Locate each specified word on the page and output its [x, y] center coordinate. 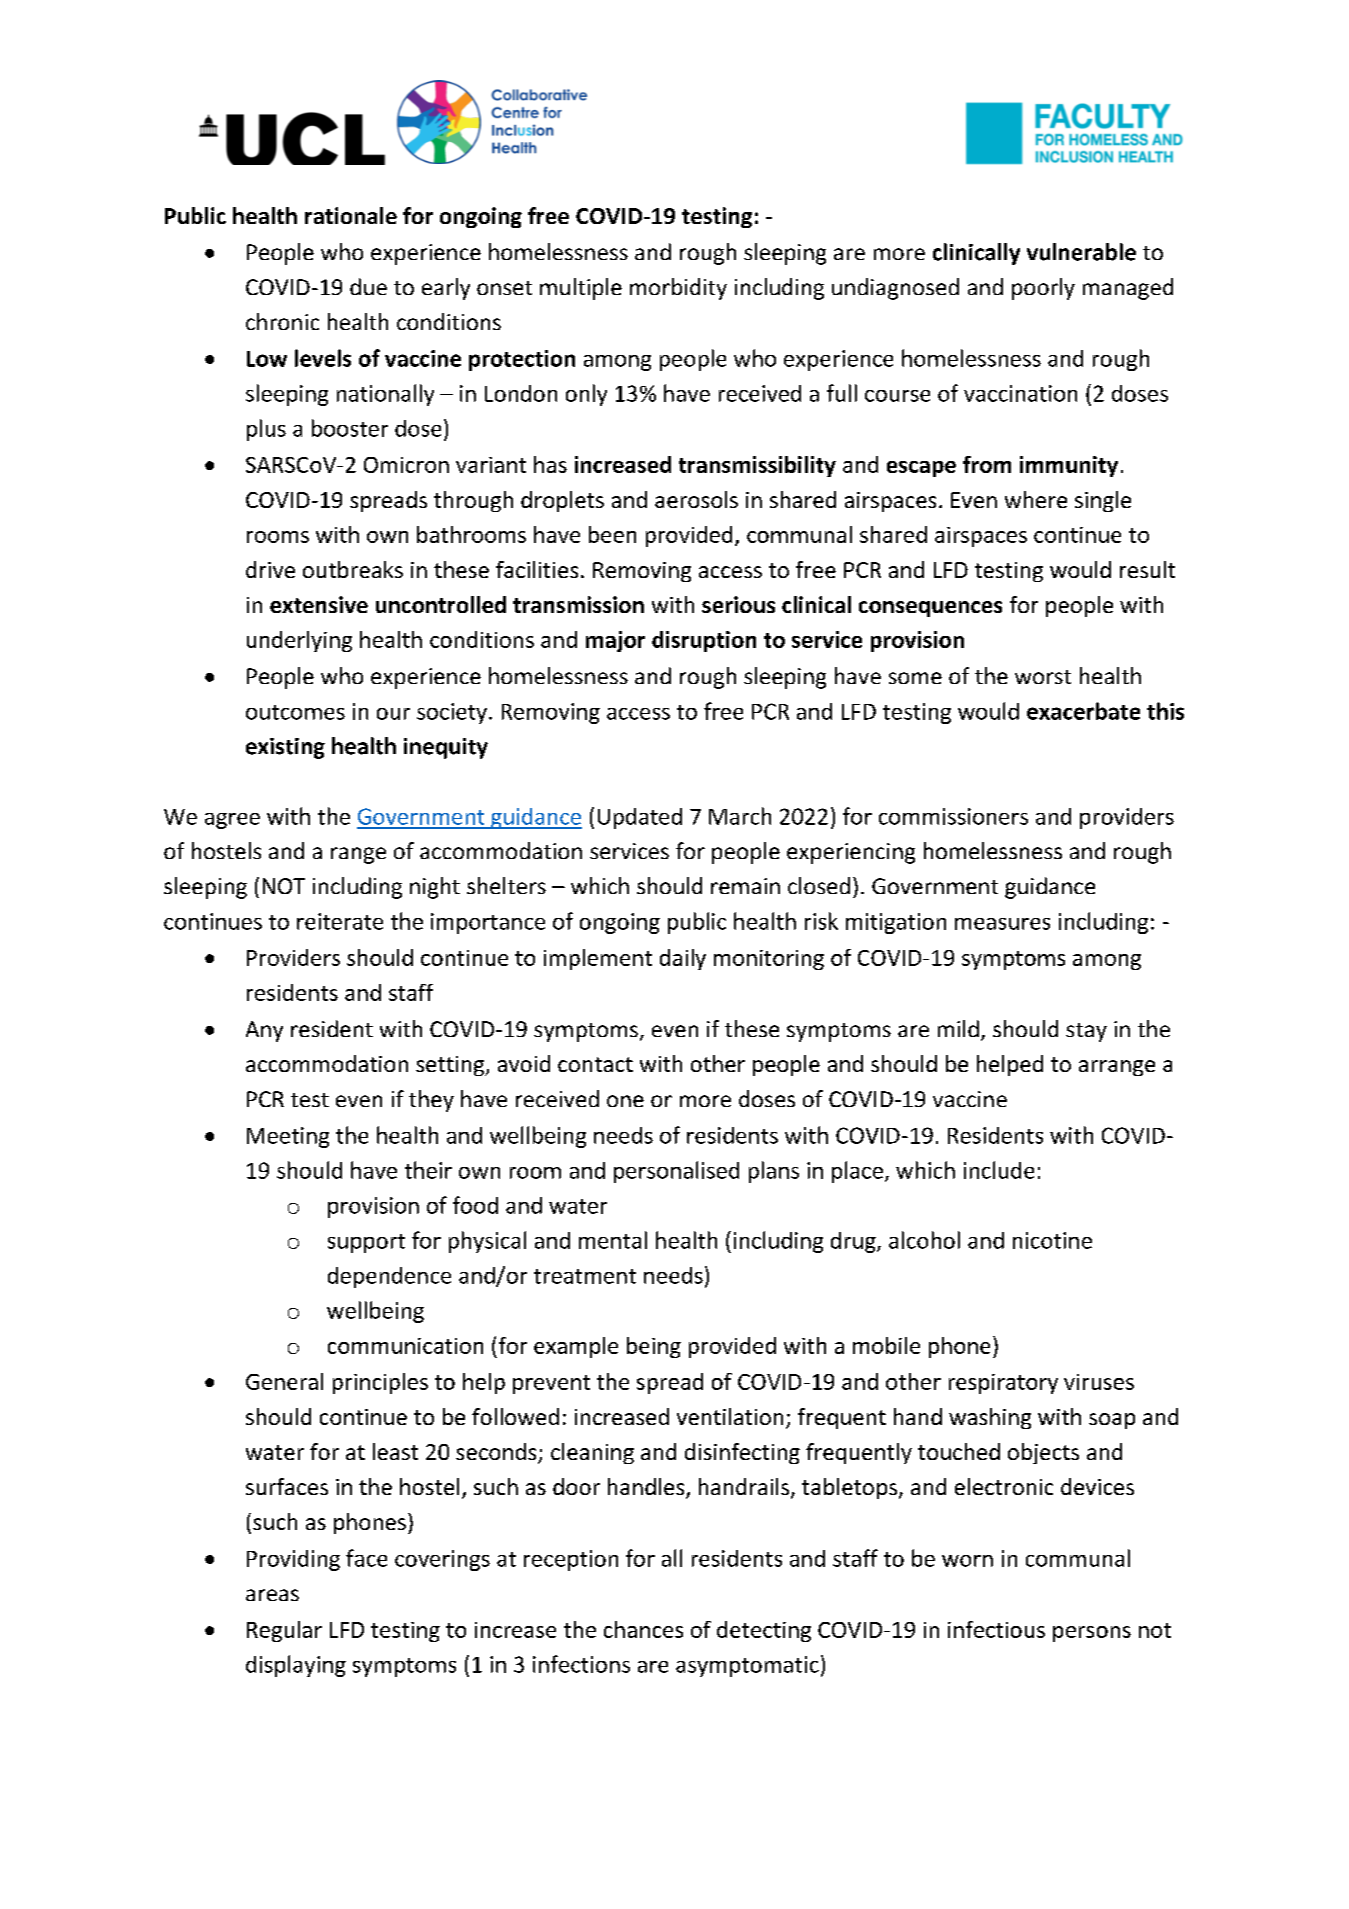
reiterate [340, 921]
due [368, 286]
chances [643, 1629]
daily [683, 959]
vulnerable [1081, 252]
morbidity [678, 289]
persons [1092, 1634]
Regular [284, 1631]
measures [1002, 924]
